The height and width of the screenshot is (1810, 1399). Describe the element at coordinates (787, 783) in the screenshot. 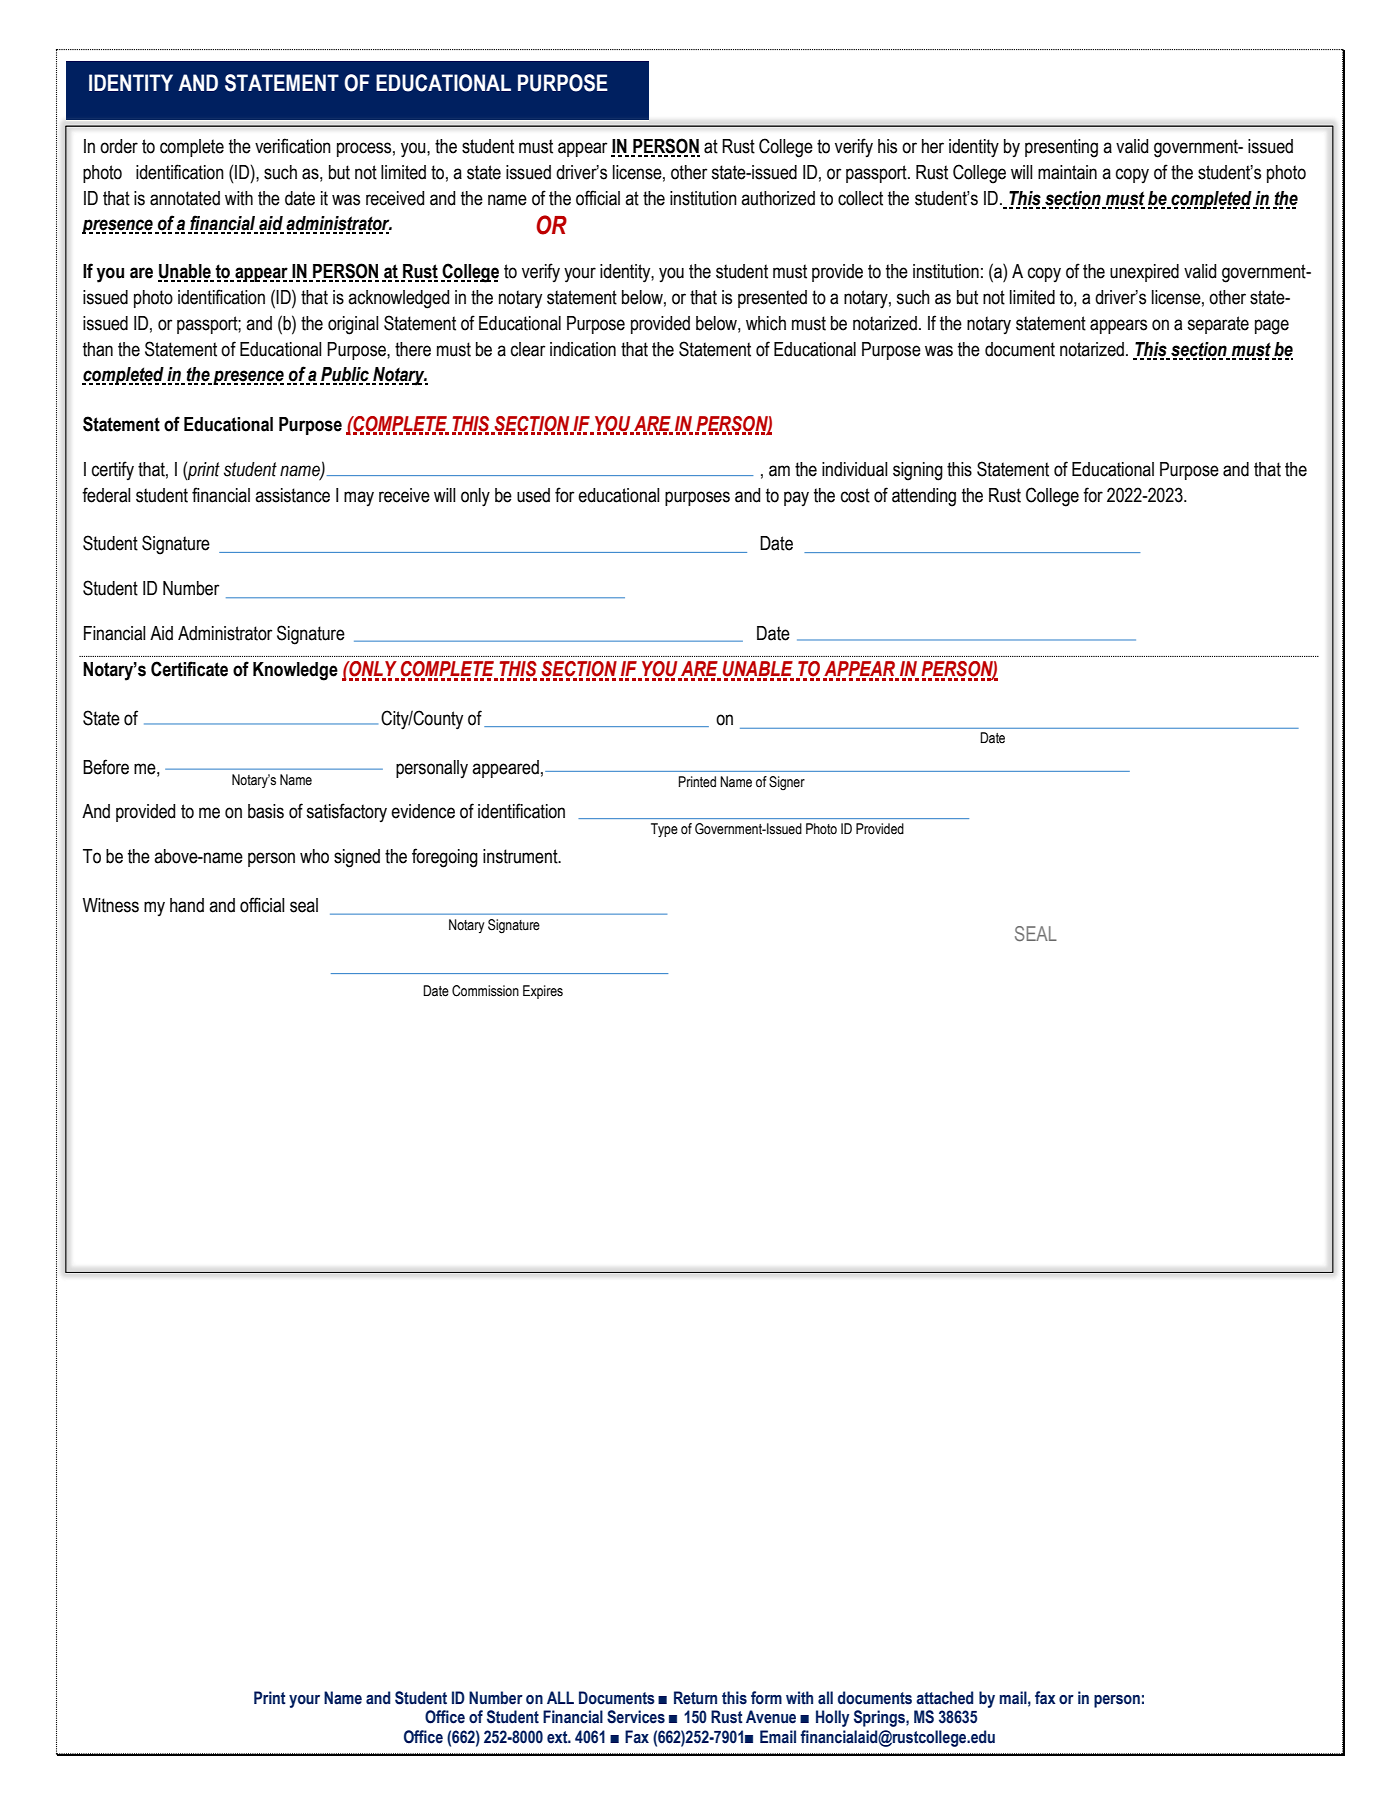

I see `Signer` at that location.
